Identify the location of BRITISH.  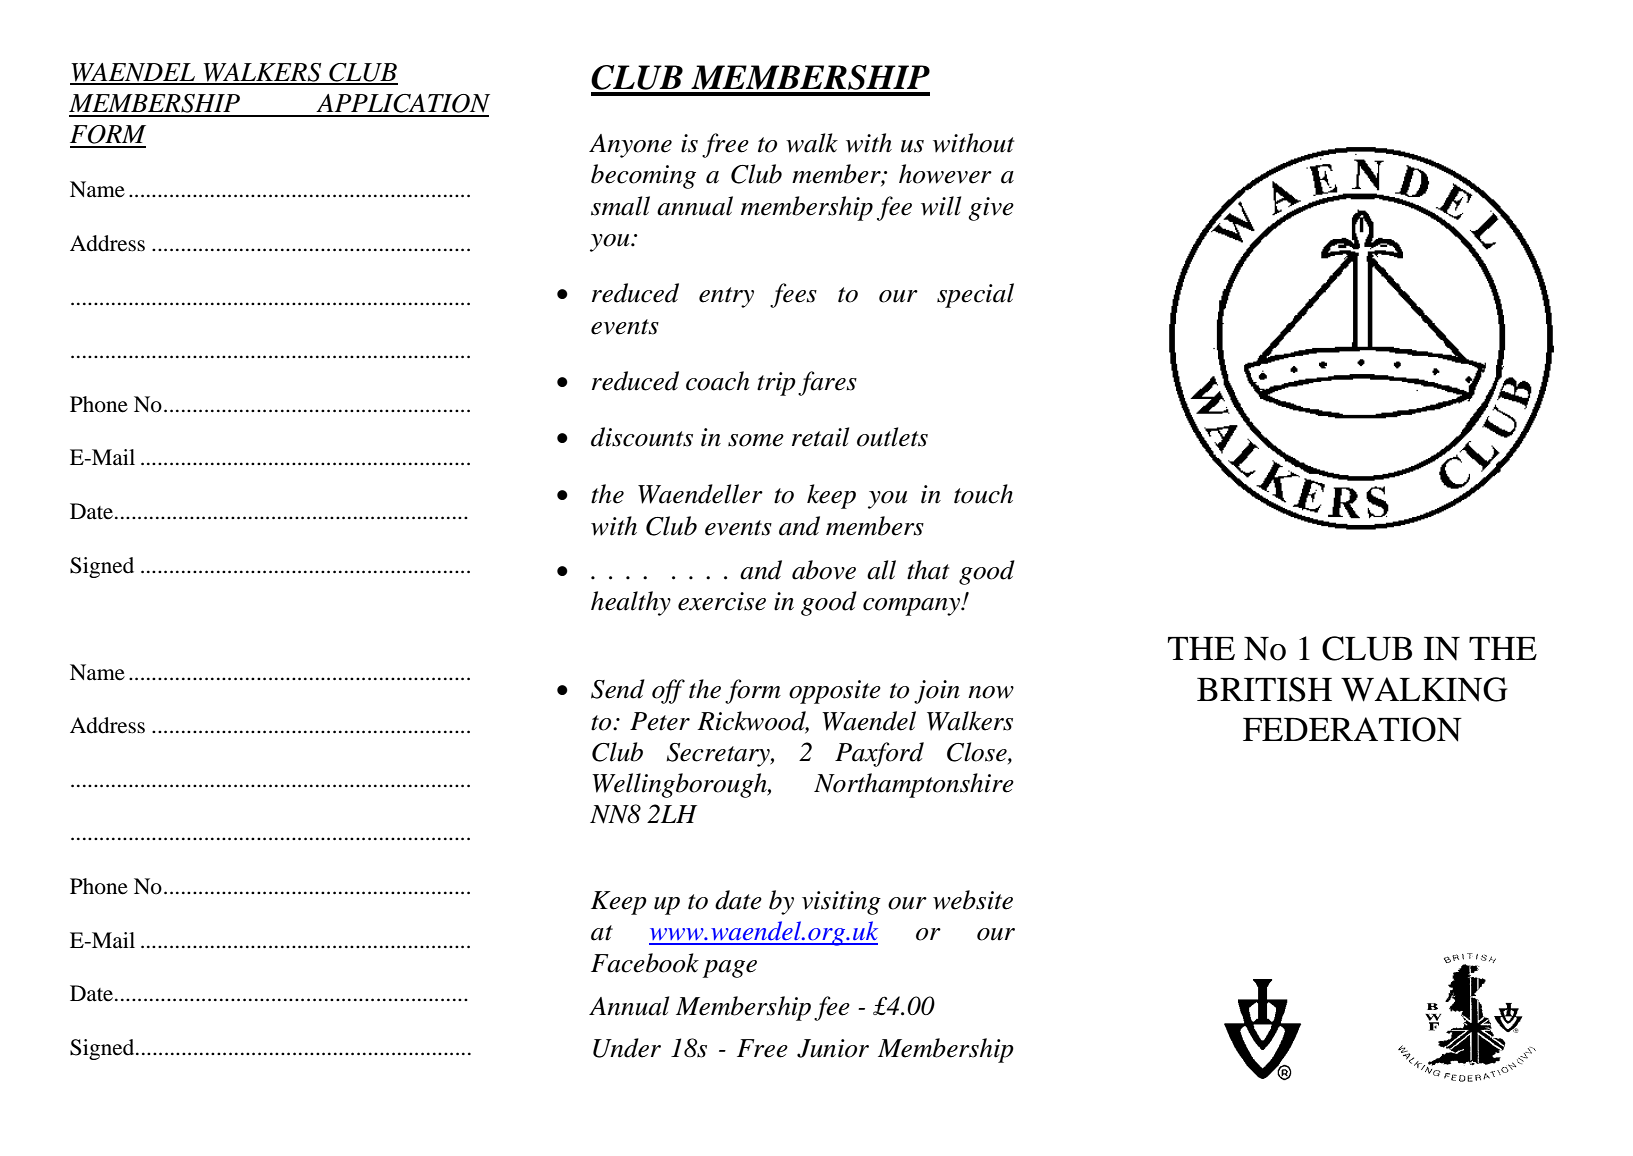
(1264, 689).
